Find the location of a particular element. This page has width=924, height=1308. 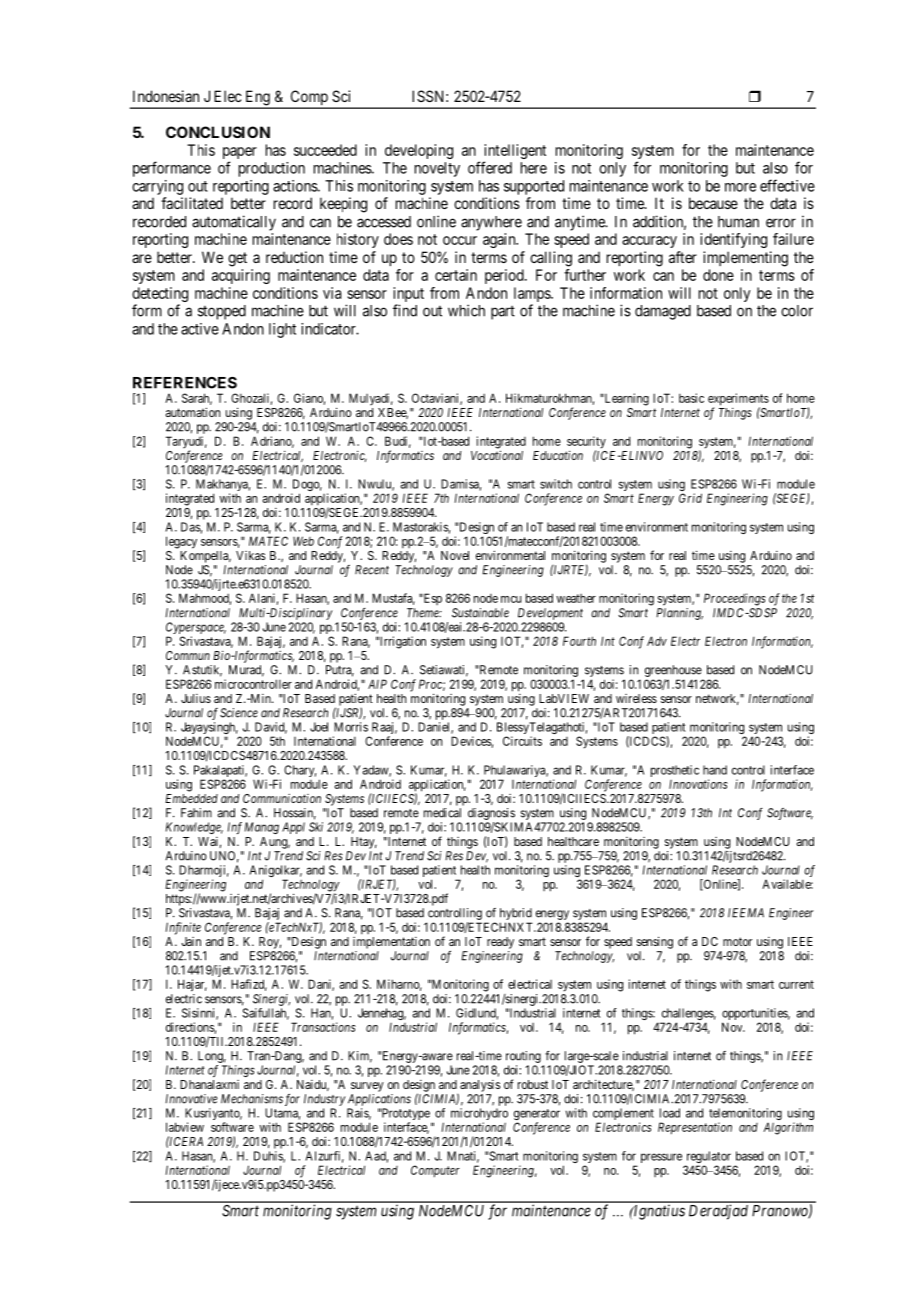

offered is located at coordinates (490, 167).
